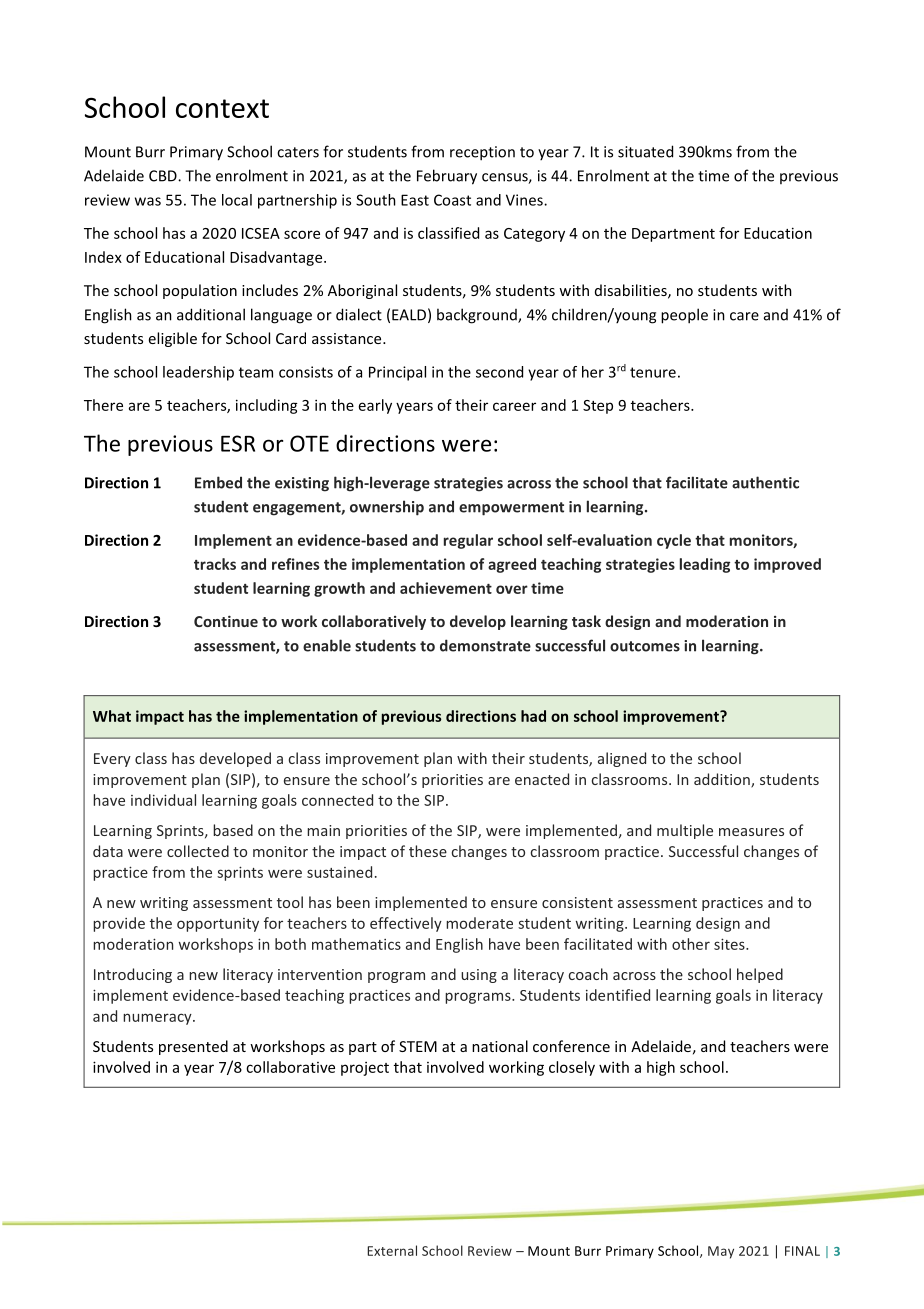  I want to click on collected, so click(198, 851).
